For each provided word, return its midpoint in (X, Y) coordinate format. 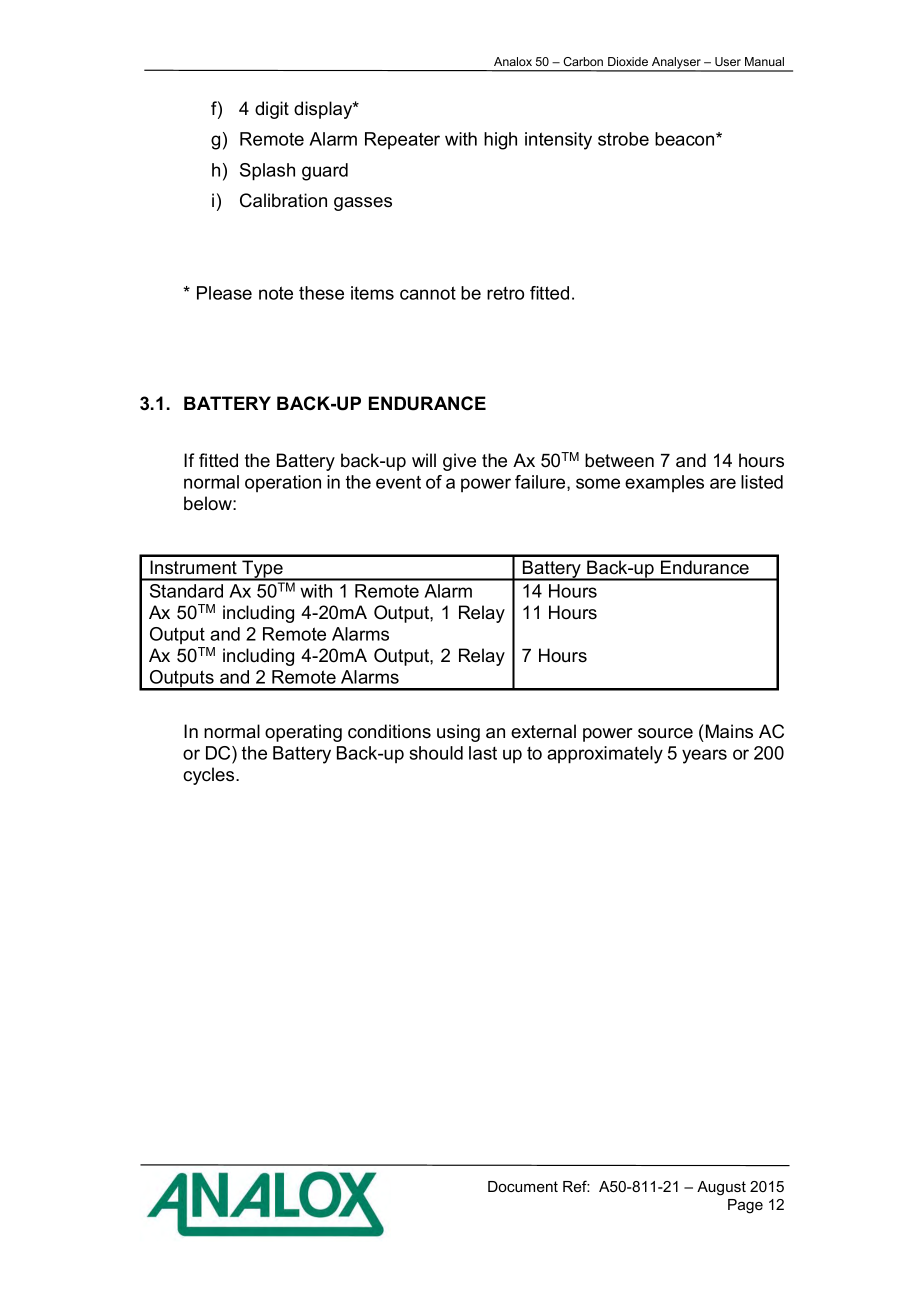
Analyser (676, 64)
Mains (728, 731)
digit (272, 110)
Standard (186, 591)
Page (745, 1206)
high (500, 141)
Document (523, 1186)
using (458, 733)
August (721, 1188)
